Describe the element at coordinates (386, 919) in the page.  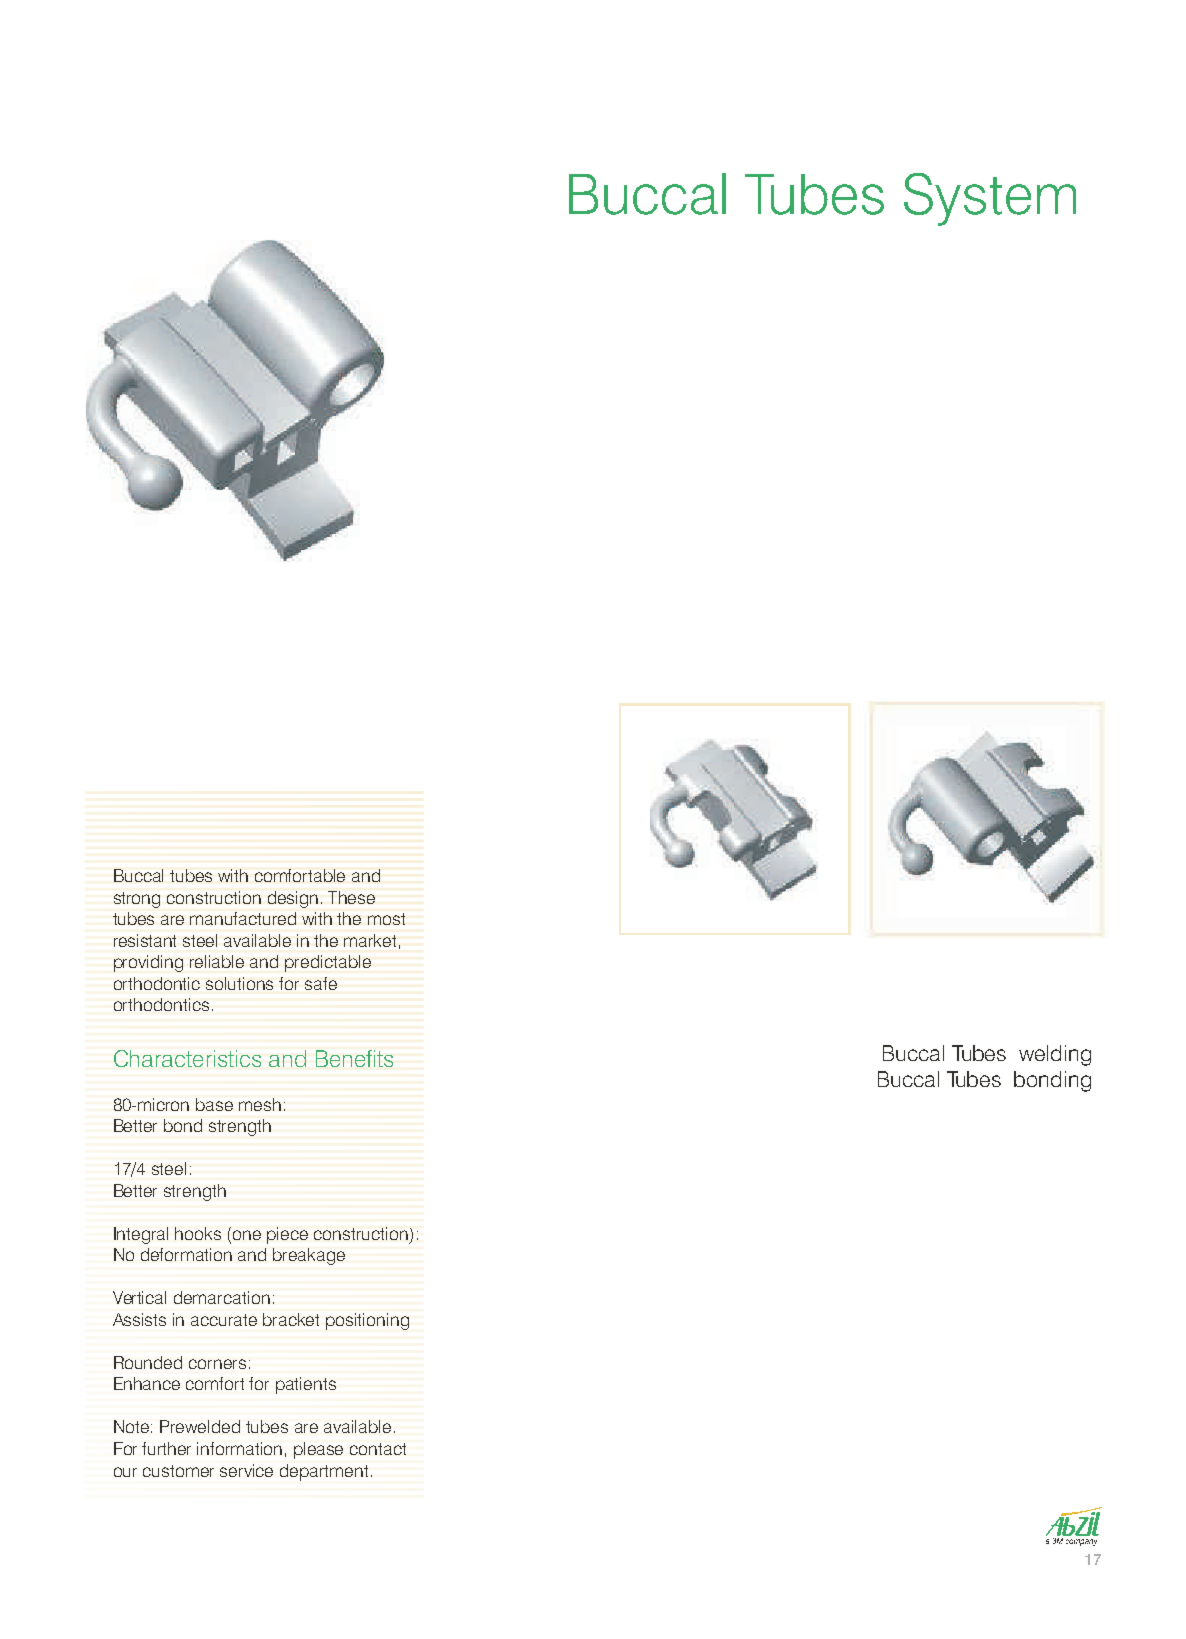
I see `most` at that location.
